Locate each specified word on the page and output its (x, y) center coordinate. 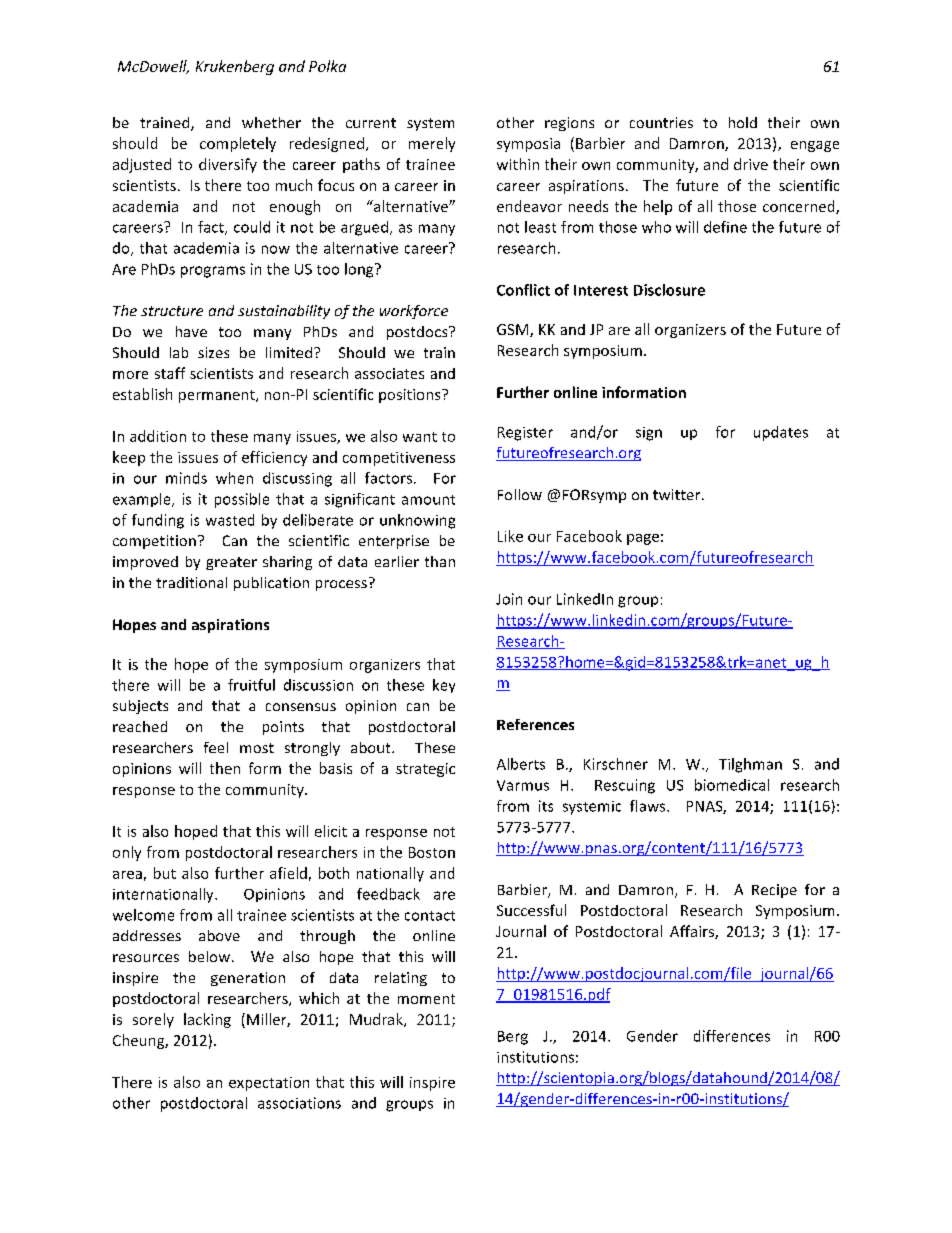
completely (238, 144)
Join (509, 599)
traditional (191, 582)
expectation (269, 1084)
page (643, 539)
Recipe (774, 891)
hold (743, 122)
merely (432, 144)
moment (426, 999)
